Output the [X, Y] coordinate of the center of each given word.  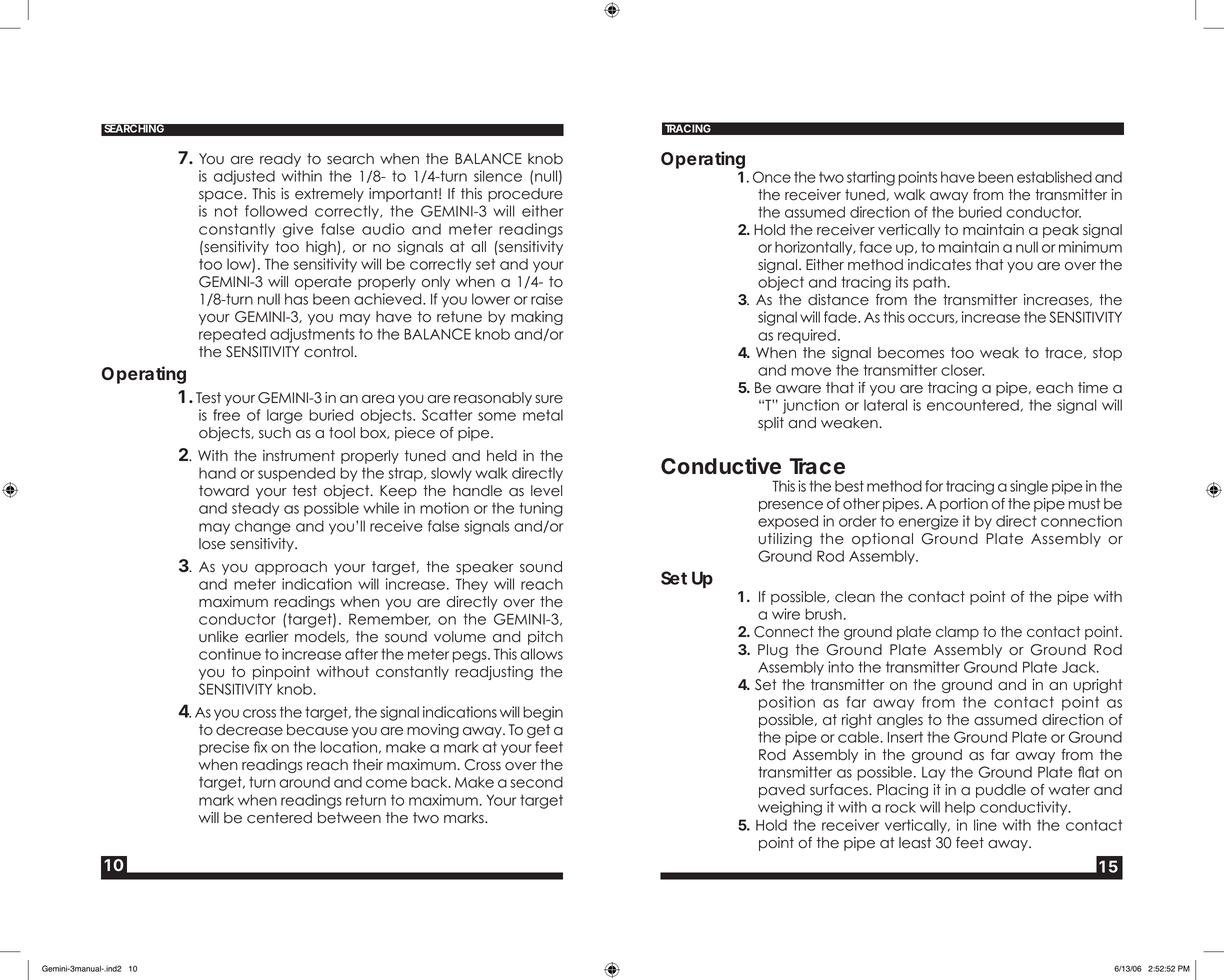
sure [549, 399]
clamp [957, 633]
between [349, 818]
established [1054, 177]
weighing [790, 808]
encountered [973, 405]
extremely [329, 195]
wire [786, 614]
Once [772, 177]
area [378, 399]
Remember [390, 619]
